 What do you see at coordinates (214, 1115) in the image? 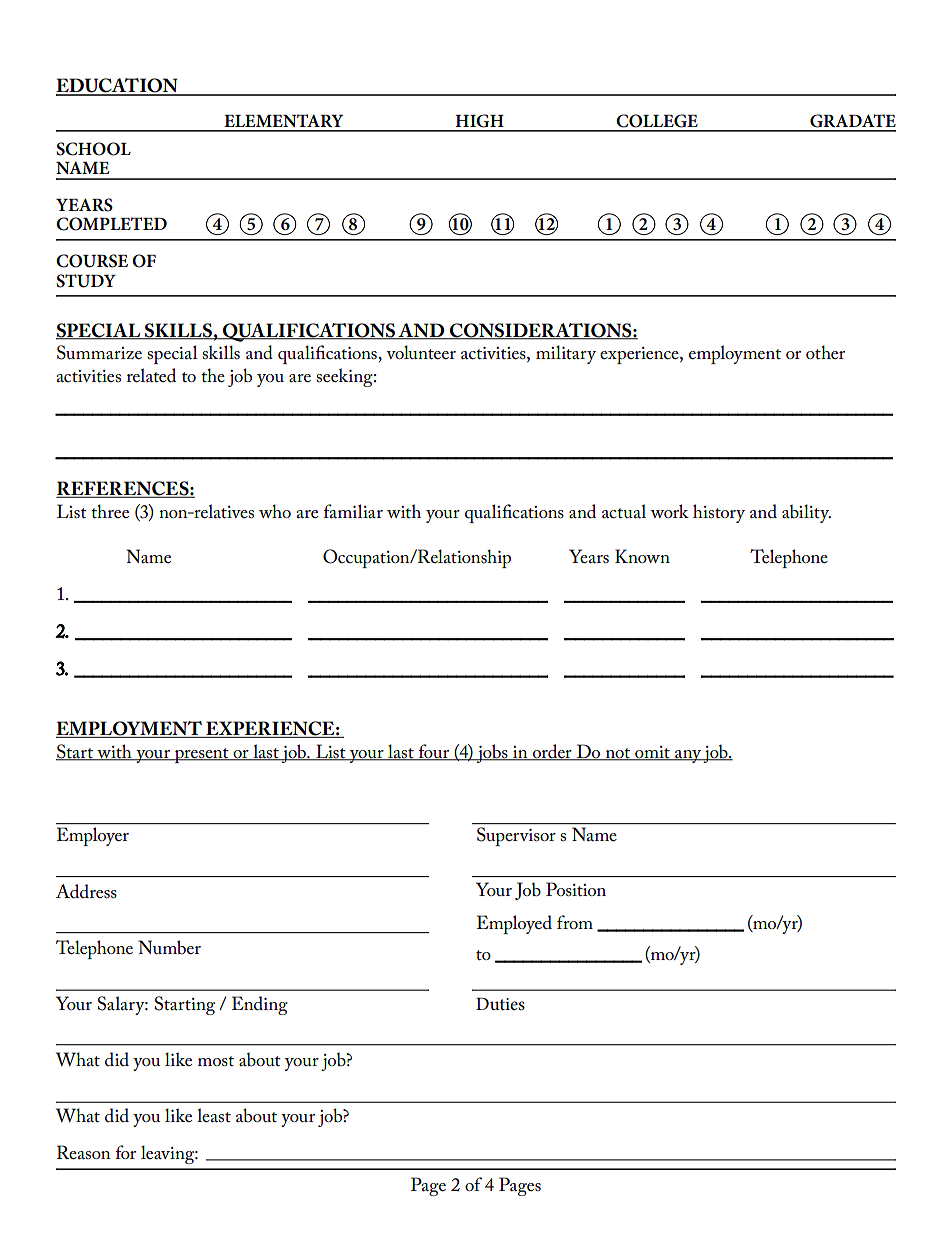
I see `least` at bounding box center [214, 1115].
